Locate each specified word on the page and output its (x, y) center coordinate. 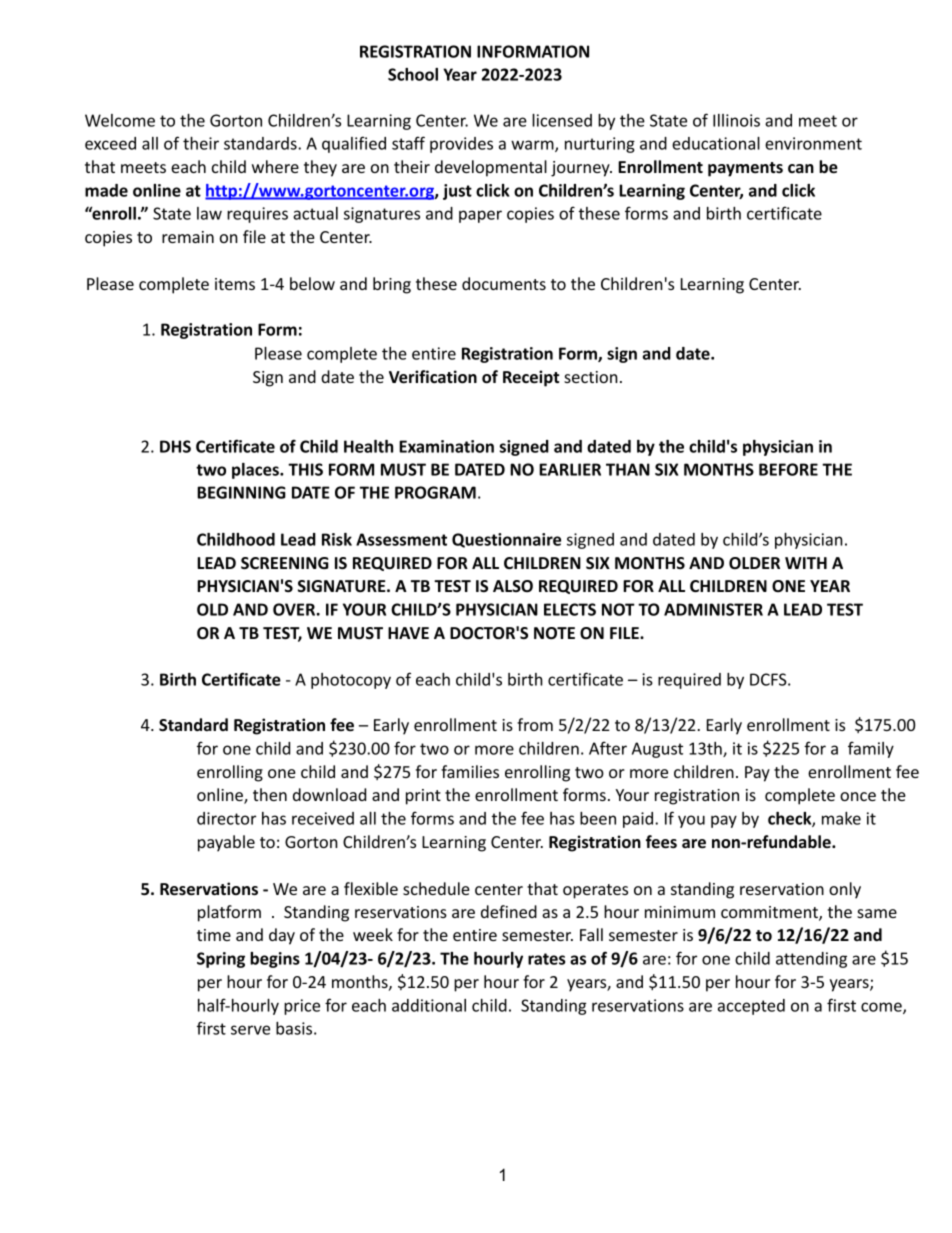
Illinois (736, 120)
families (470, 771)
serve (250, 1030)
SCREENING (285, 563)
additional (429, 1005)
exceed (110, 143)
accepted (751, 1007)
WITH (806, 563)
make (841, 818)
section (591, 377)
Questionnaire (506, 540)
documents (504, 283)
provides (461, 145)
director (226, 818)
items (235, 284)
